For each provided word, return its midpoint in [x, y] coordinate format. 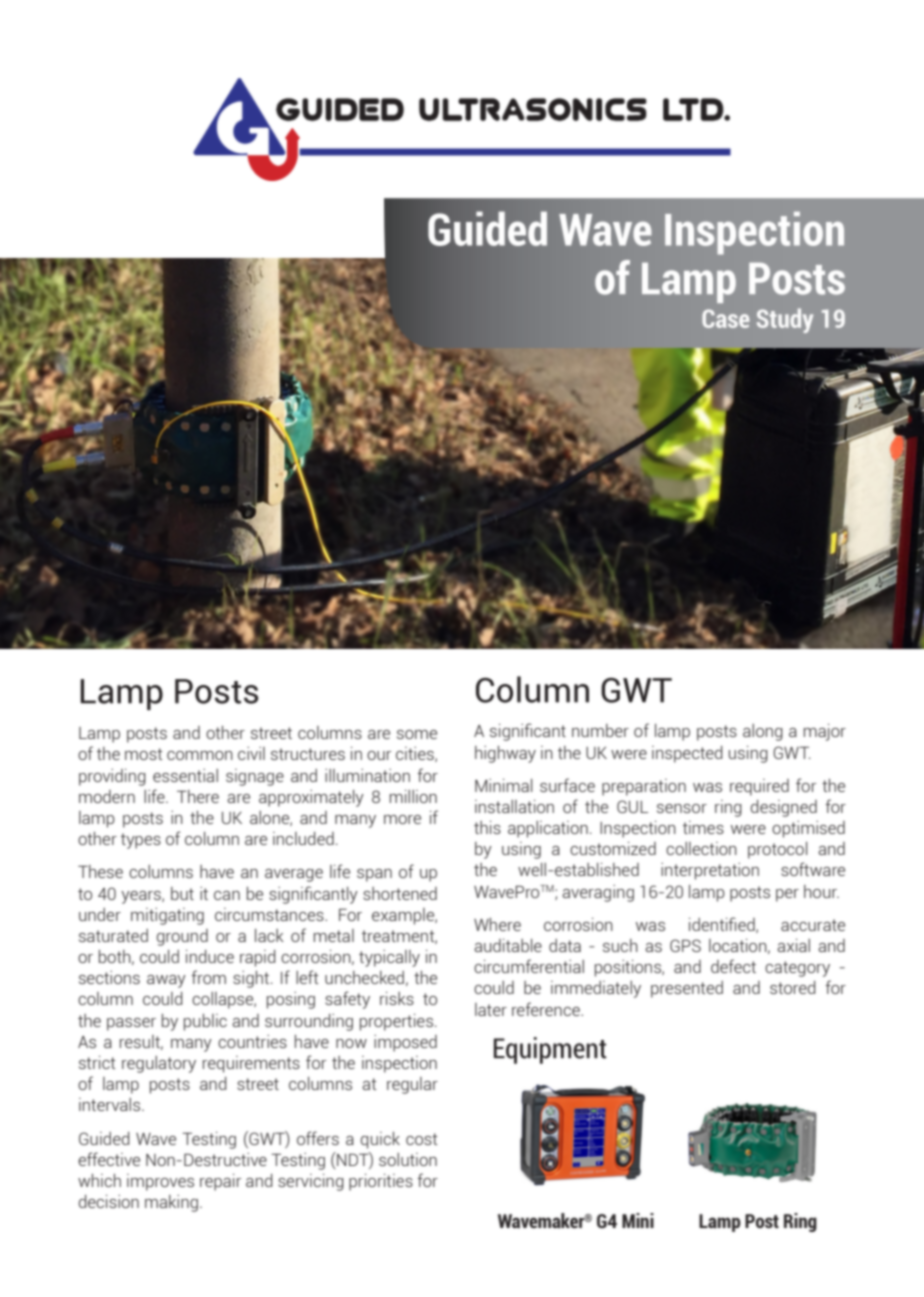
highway [505, 754]
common [200, 755]
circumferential [529, 966]
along [763, 732]
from [208, 977]
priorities [381, 1182]
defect [733, 966]
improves [160, 1182]
